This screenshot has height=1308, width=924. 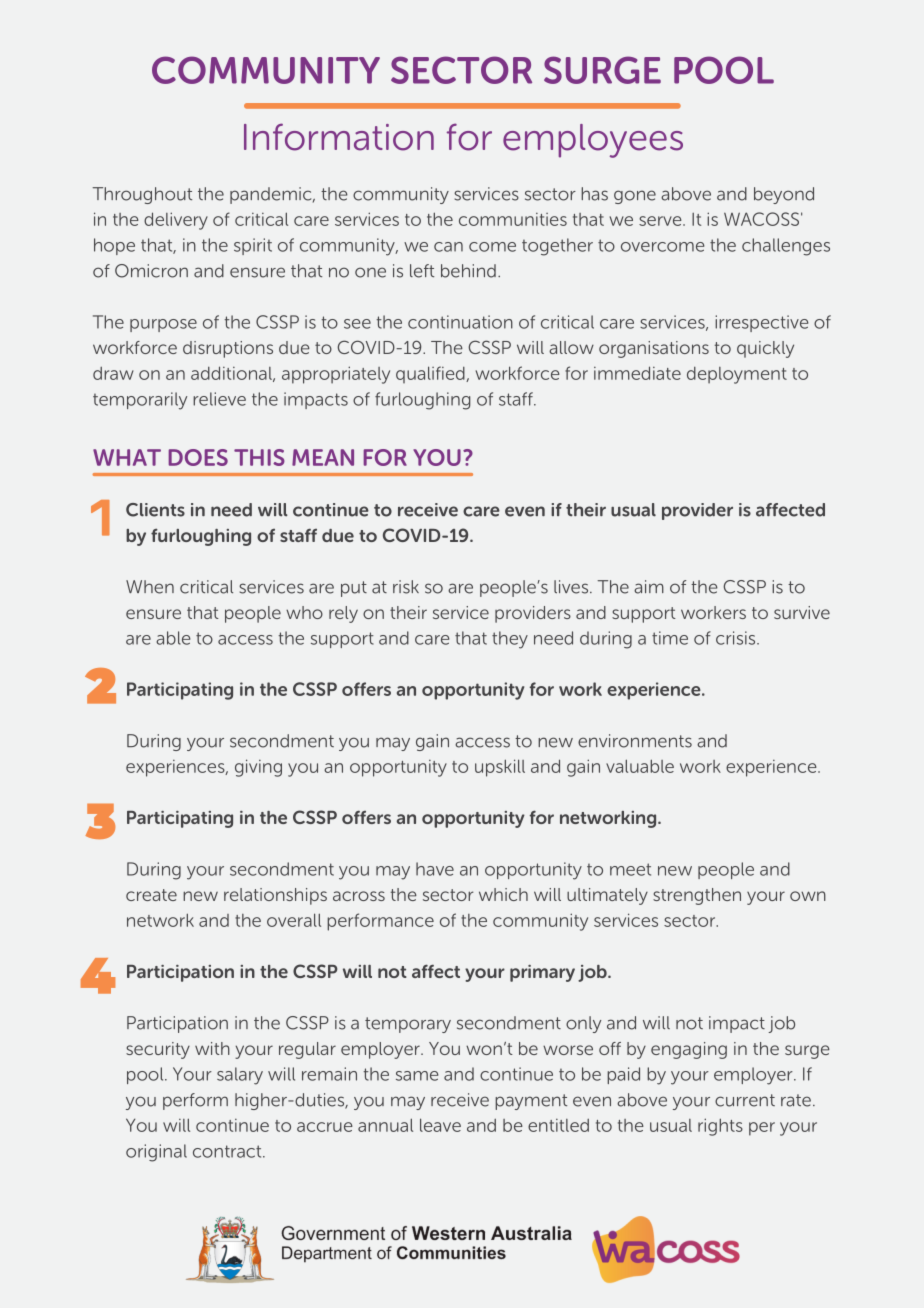 I want to click on contract, so click(x=228, y=1151).
